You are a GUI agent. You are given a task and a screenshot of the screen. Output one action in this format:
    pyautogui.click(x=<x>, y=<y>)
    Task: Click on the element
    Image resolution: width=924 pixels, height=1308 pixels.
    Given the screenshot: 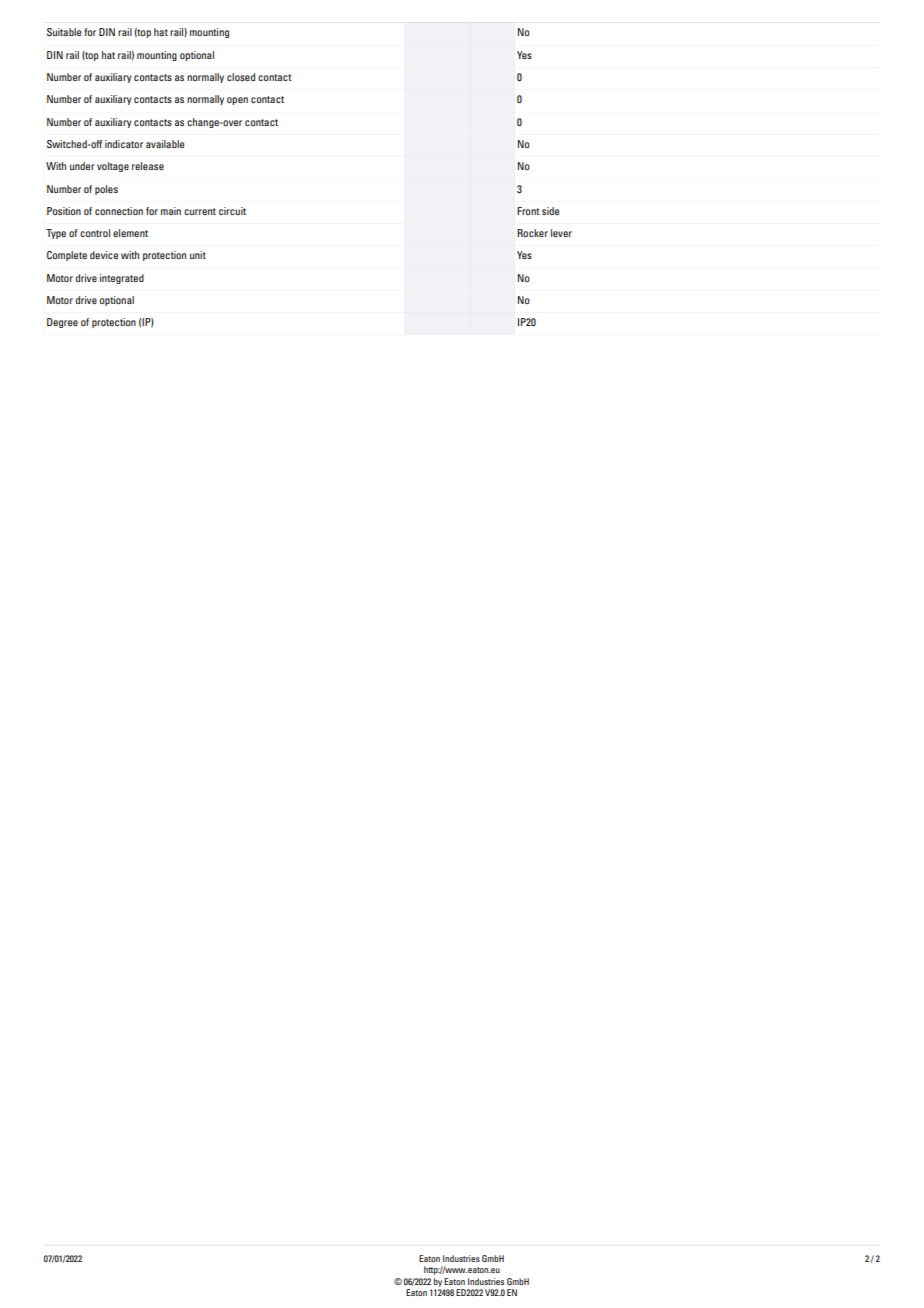 What is the action you would take?
    pyautogui.click(x=130, y=233)
